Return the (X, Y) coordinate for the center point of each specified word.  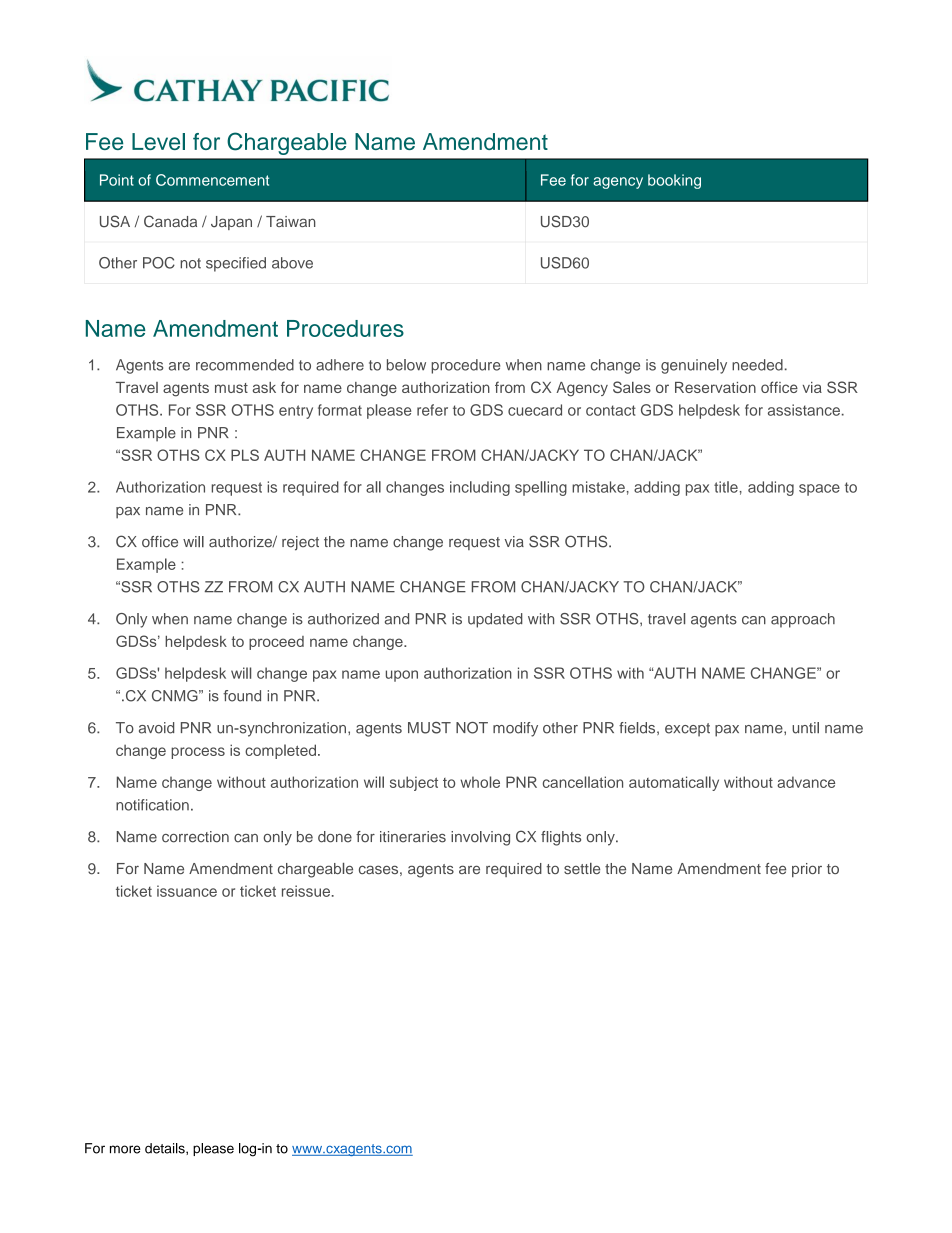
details (166, 1149)
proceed (276, 643)
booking (674, 181)
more (125, 1149)
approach (803, 620)
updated (495, 620)
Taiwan (291, 221)
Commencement (212, 180)
